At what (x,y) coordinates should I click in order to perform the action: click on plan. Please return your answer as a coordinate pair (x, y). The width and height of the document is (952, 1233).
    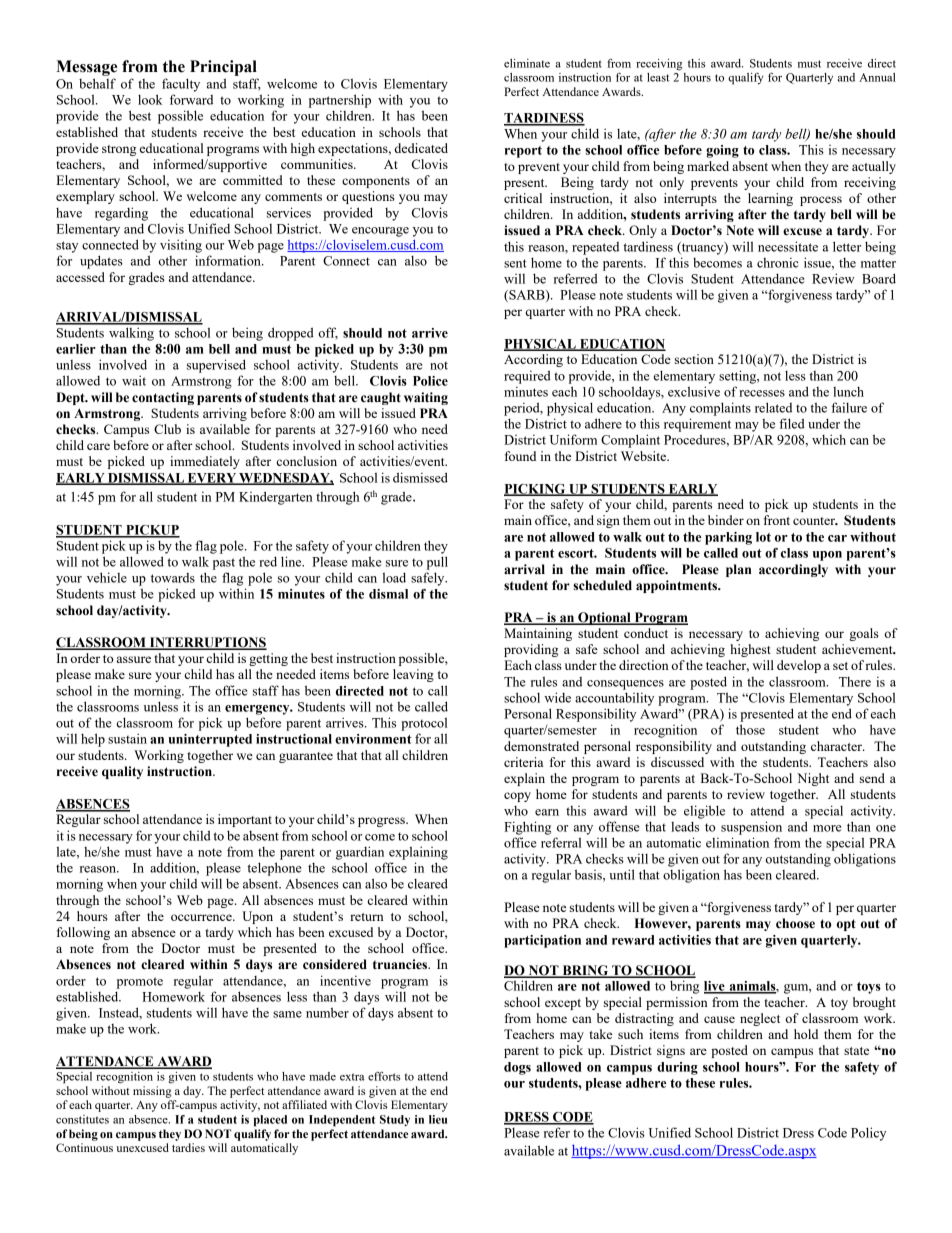
    Looking at the image, I should click on (738, 570).
